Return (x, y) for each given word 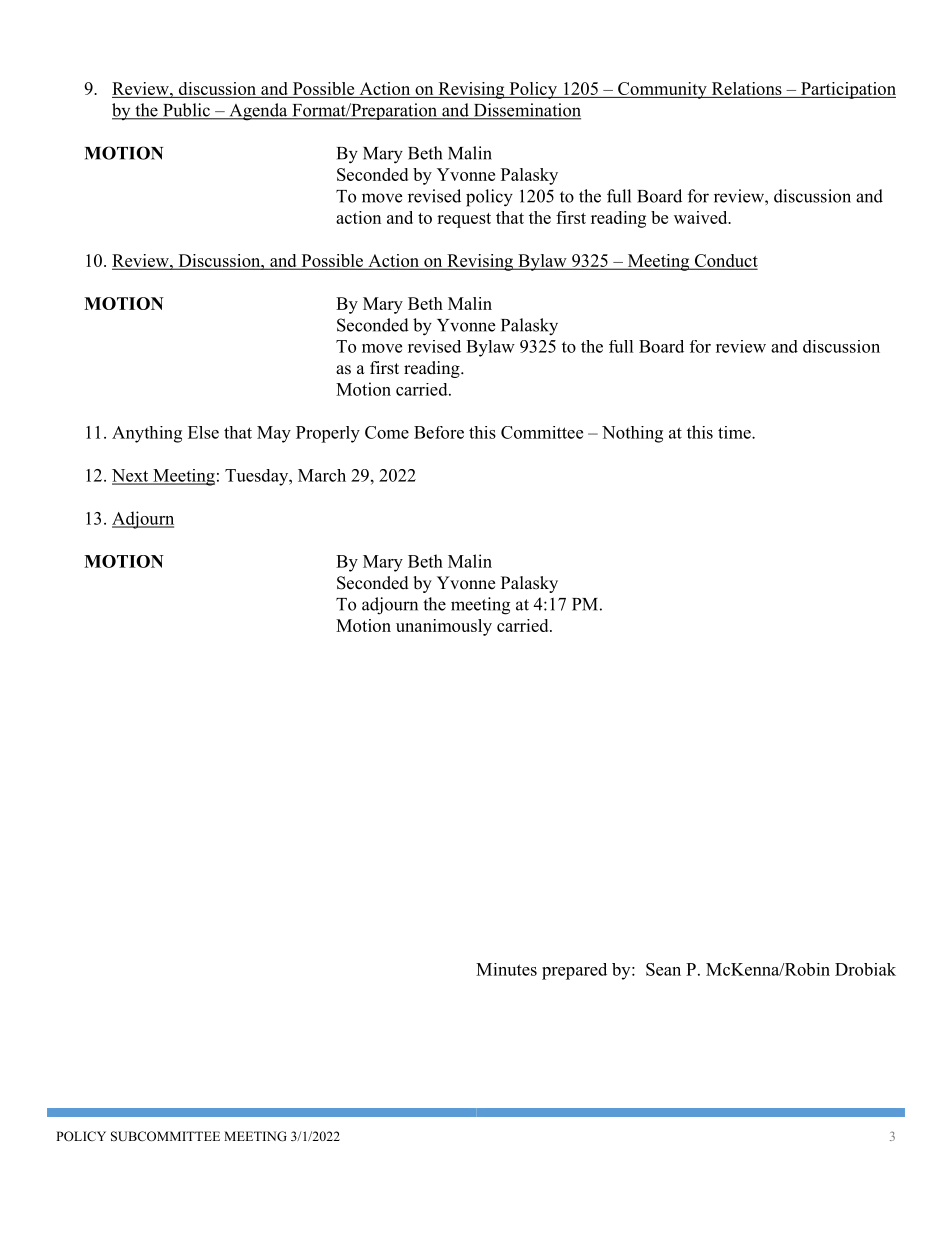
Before (439, 432)
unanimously (444, 627)
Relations (746, 90)
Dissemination (526, 111)
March (322, 475)
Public (186, 111)
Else (203, 432)
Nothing (632, 434)
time (735, 432)
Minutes (506, 969)
